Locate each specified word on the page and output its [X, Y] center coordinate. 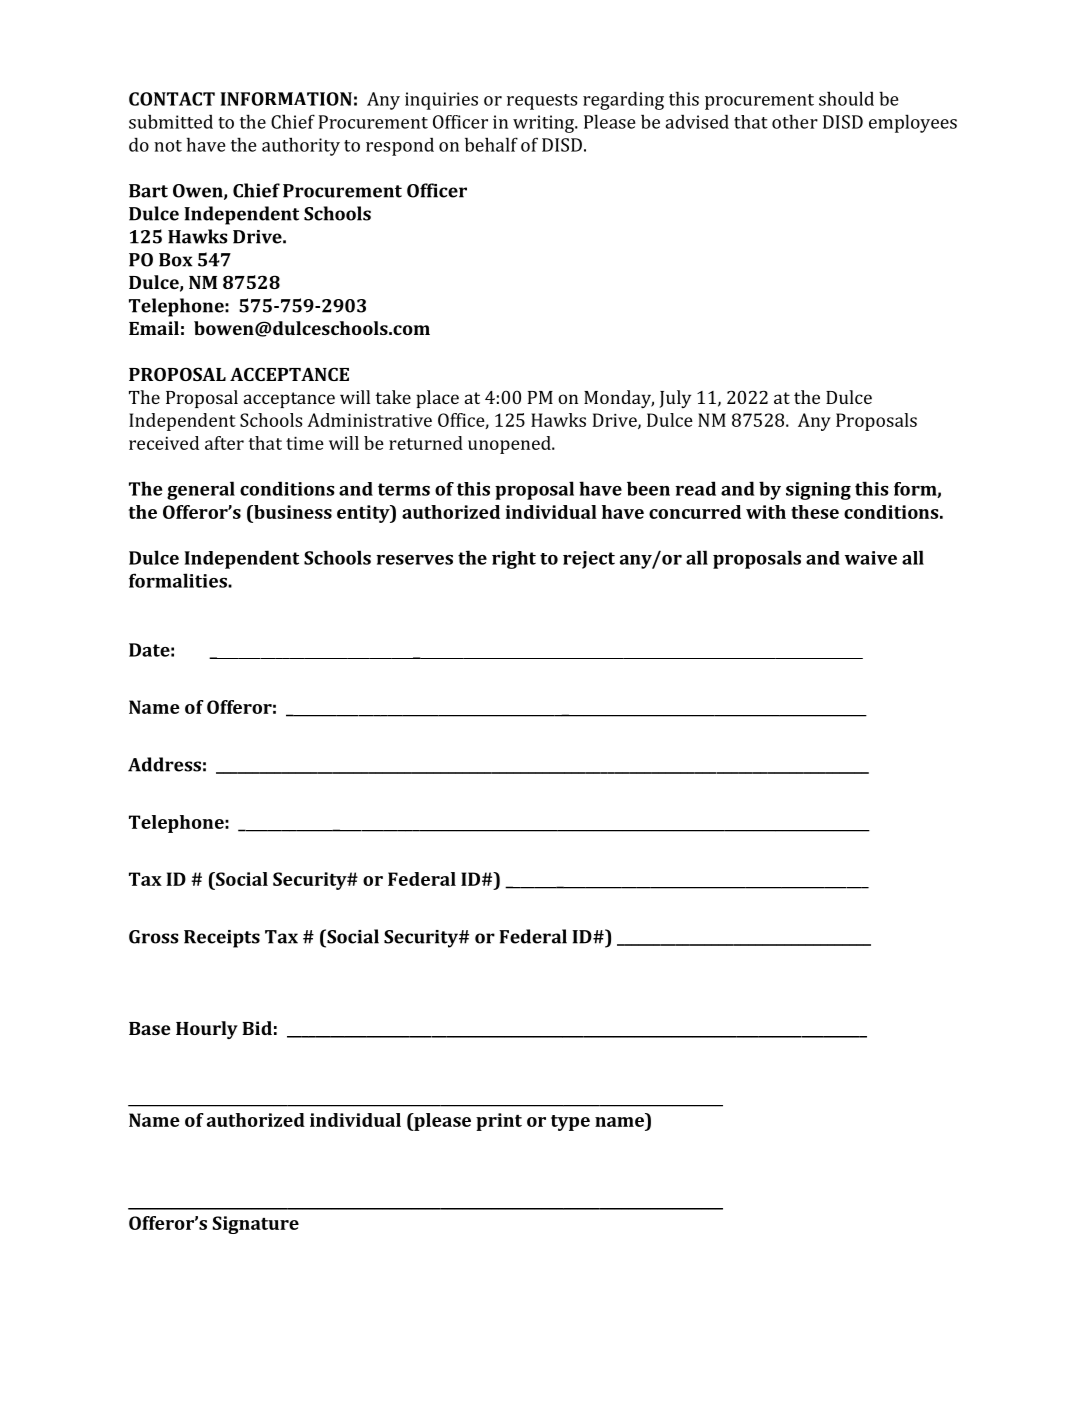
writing [544, 124]
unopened [510, 445]
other [795, 121]
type [570, 1123]
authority [301, 146]
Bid [257, 1028]
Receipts [222, 939]
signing [818, 491]
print [499, 1122]
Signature [256, 1225]
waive [871, 558]
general [201, 490]
